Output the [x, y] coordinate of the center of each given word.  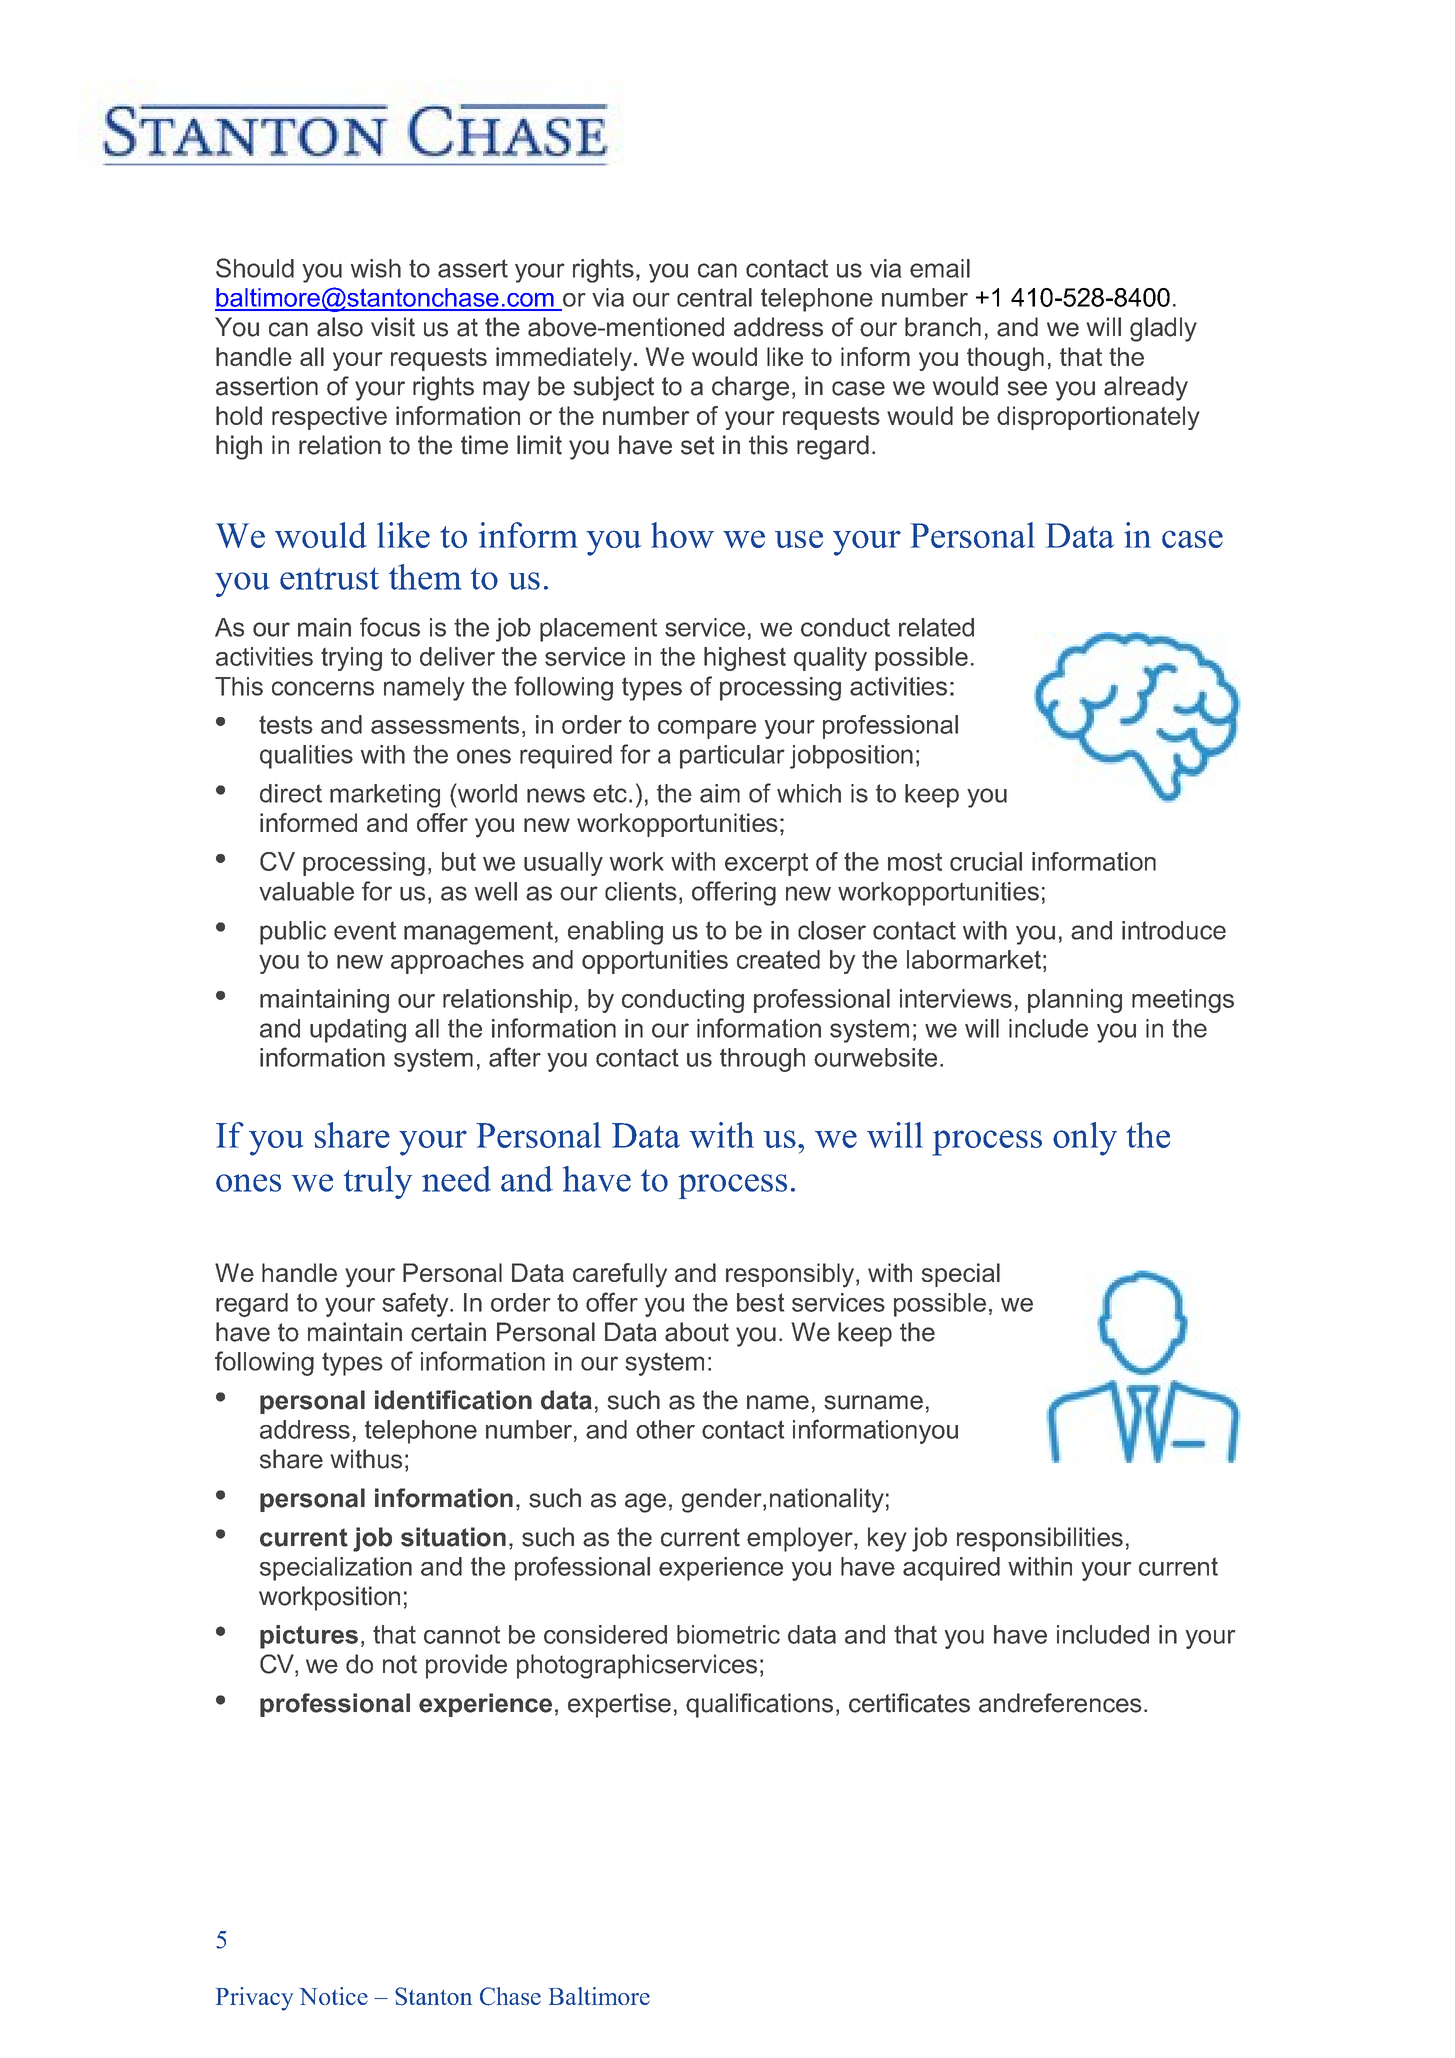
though [1005, 359]
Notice [333, 1996]
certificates [909, 1703]
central [714, 297]
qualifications [759, 1705]
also [340, 327]
